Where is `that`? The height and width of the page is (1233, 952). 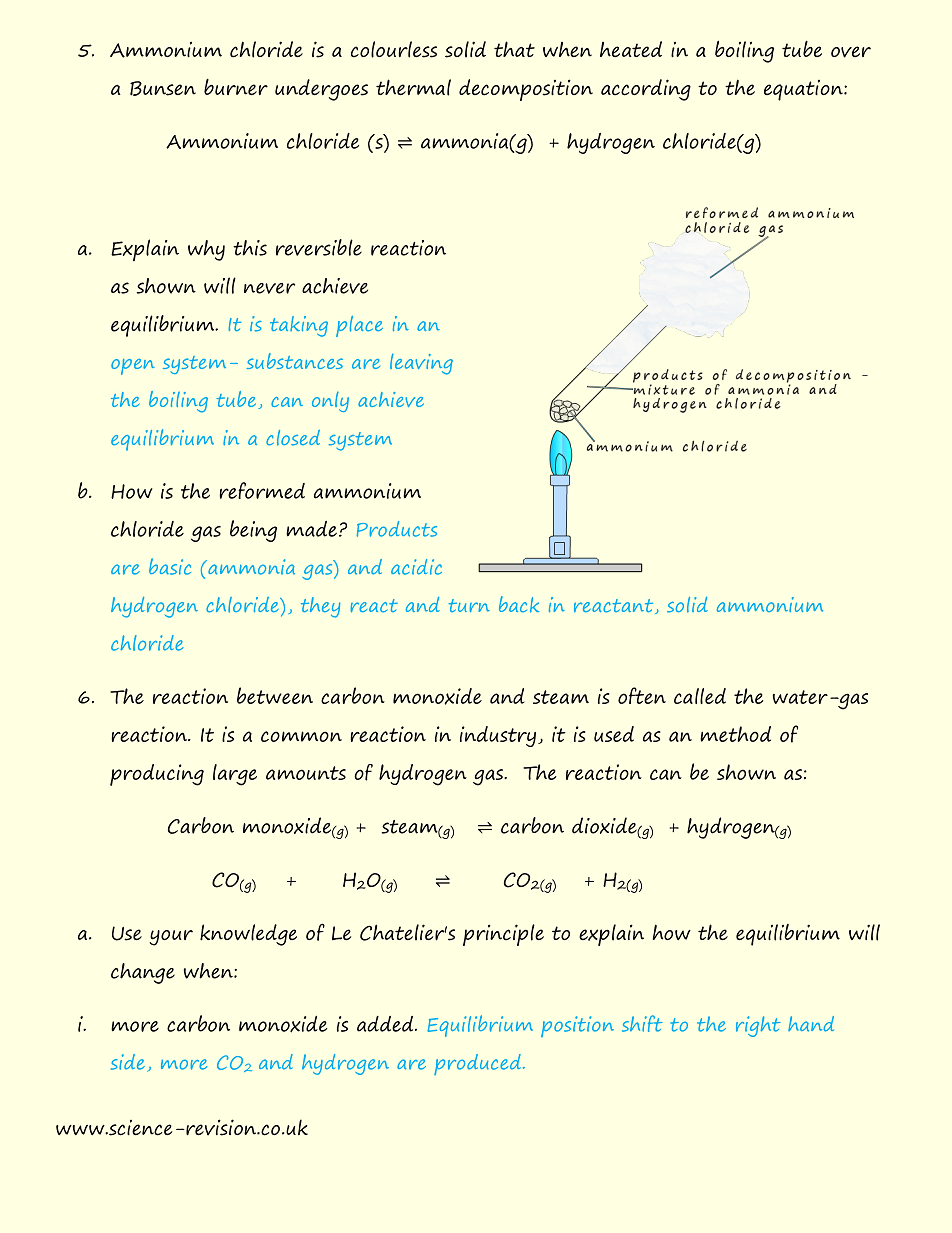 that is located at coordinates (514, 49).
